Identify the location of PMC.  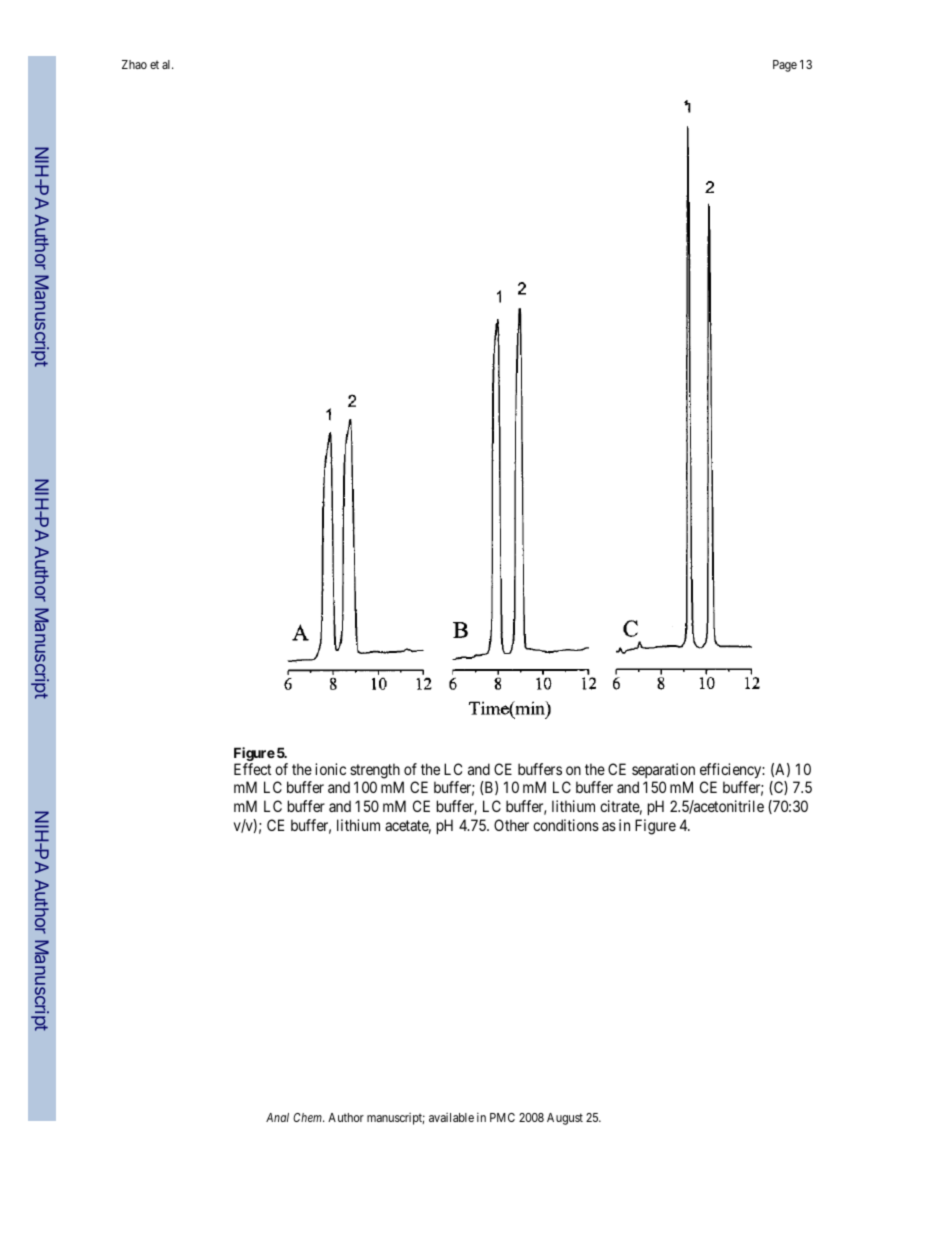
(502, 1117).
